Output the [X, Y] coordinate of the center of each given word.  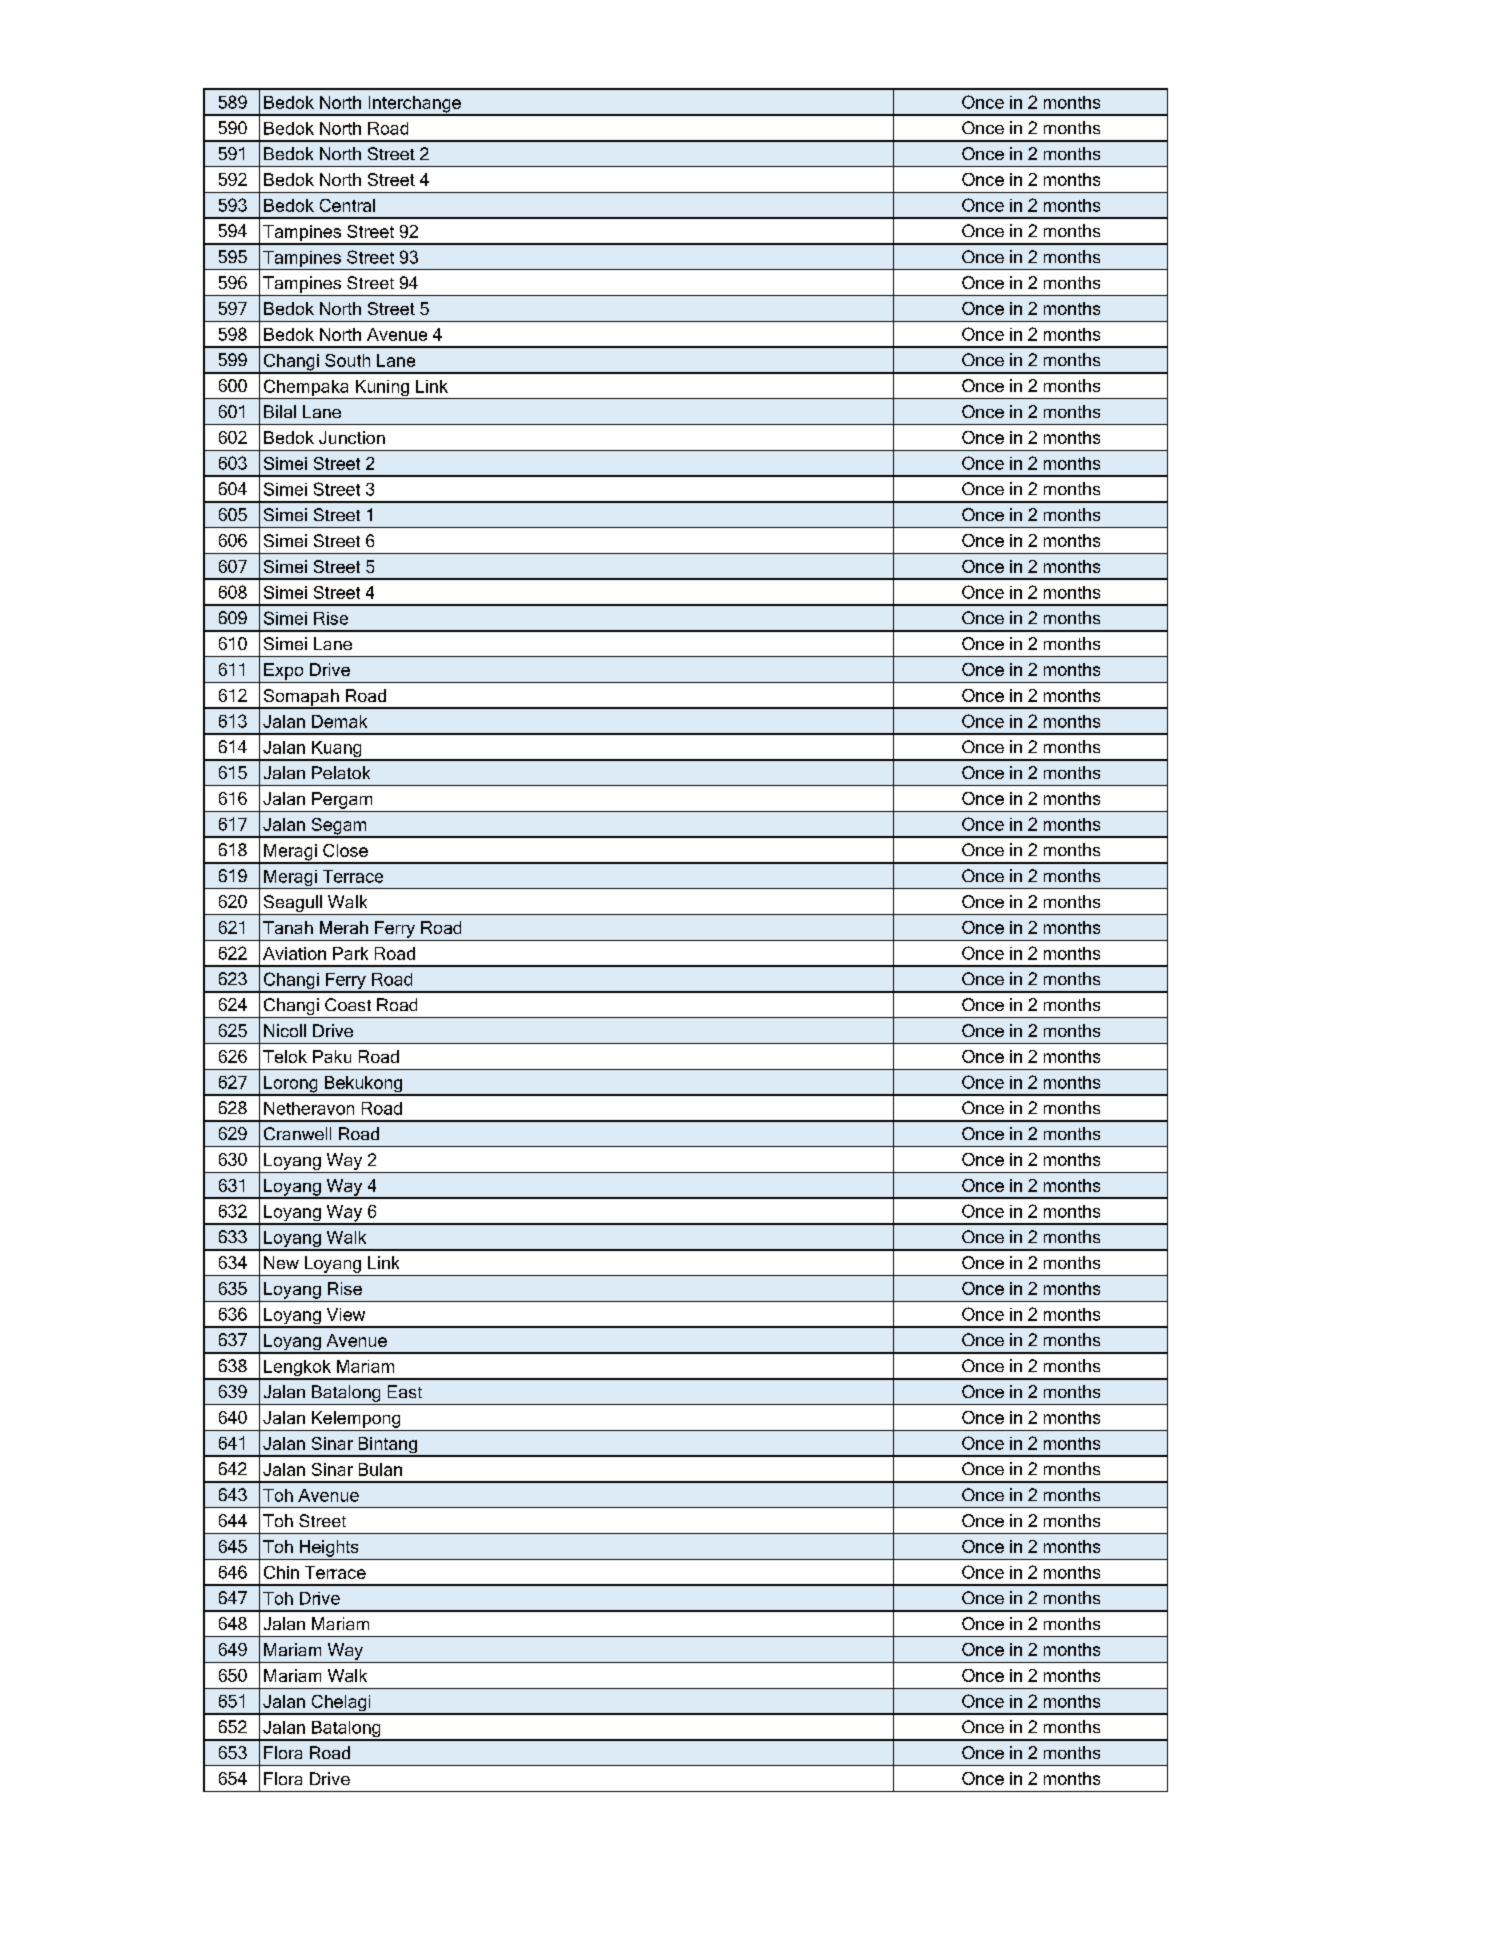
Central [347, 205]
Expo [283, 671]
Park [350, 953]
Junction [352, 437]
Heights [329, 1548]
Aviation [294, 953]
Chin [281, 1572]
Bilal [280, 411]
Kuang [337, 750]
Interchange [414, 105]
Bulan [380, 1469]
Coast [348, 1004]
